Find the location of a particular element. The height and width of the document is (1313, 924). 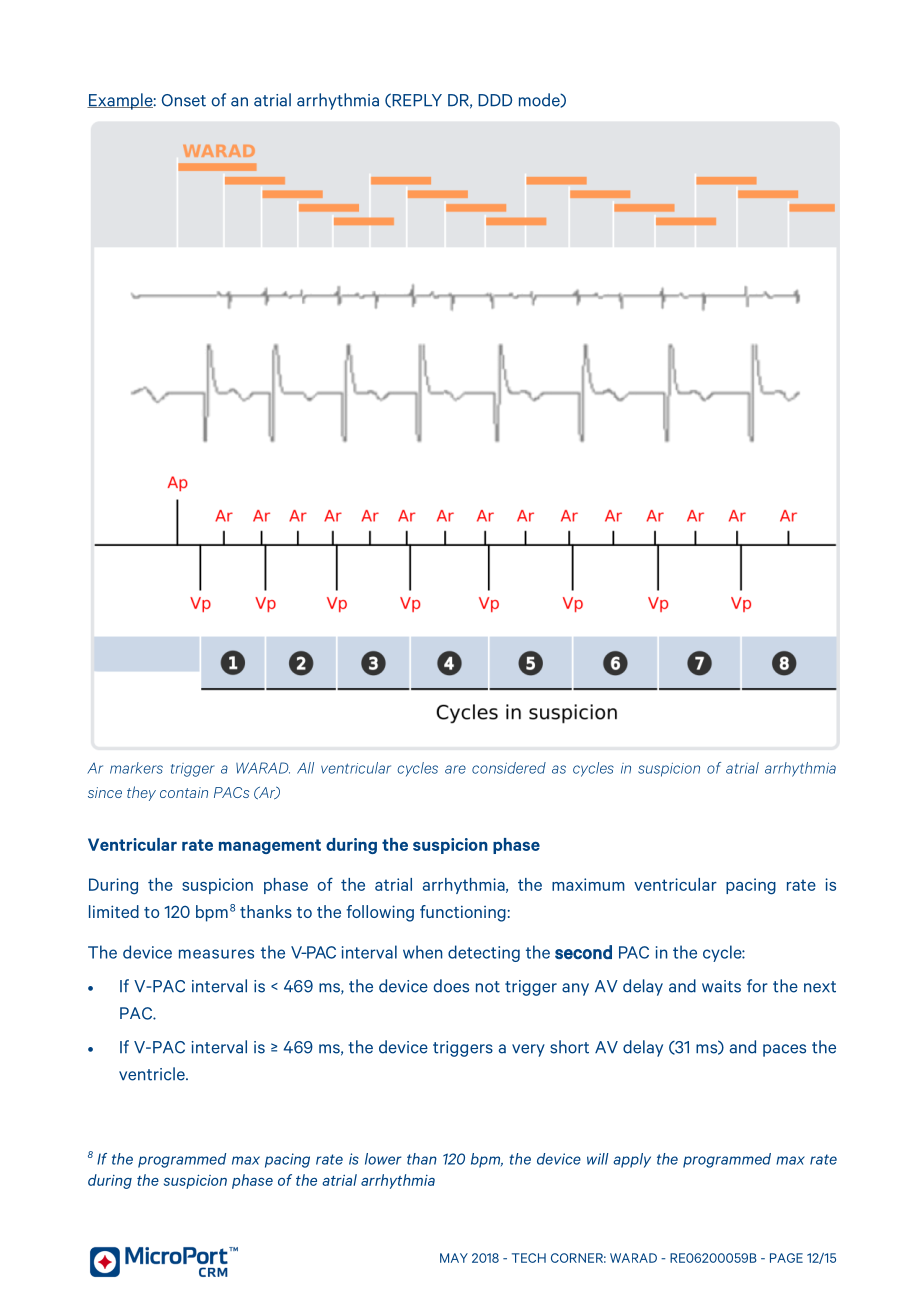

DDD is located at coordinates (495, 100).
